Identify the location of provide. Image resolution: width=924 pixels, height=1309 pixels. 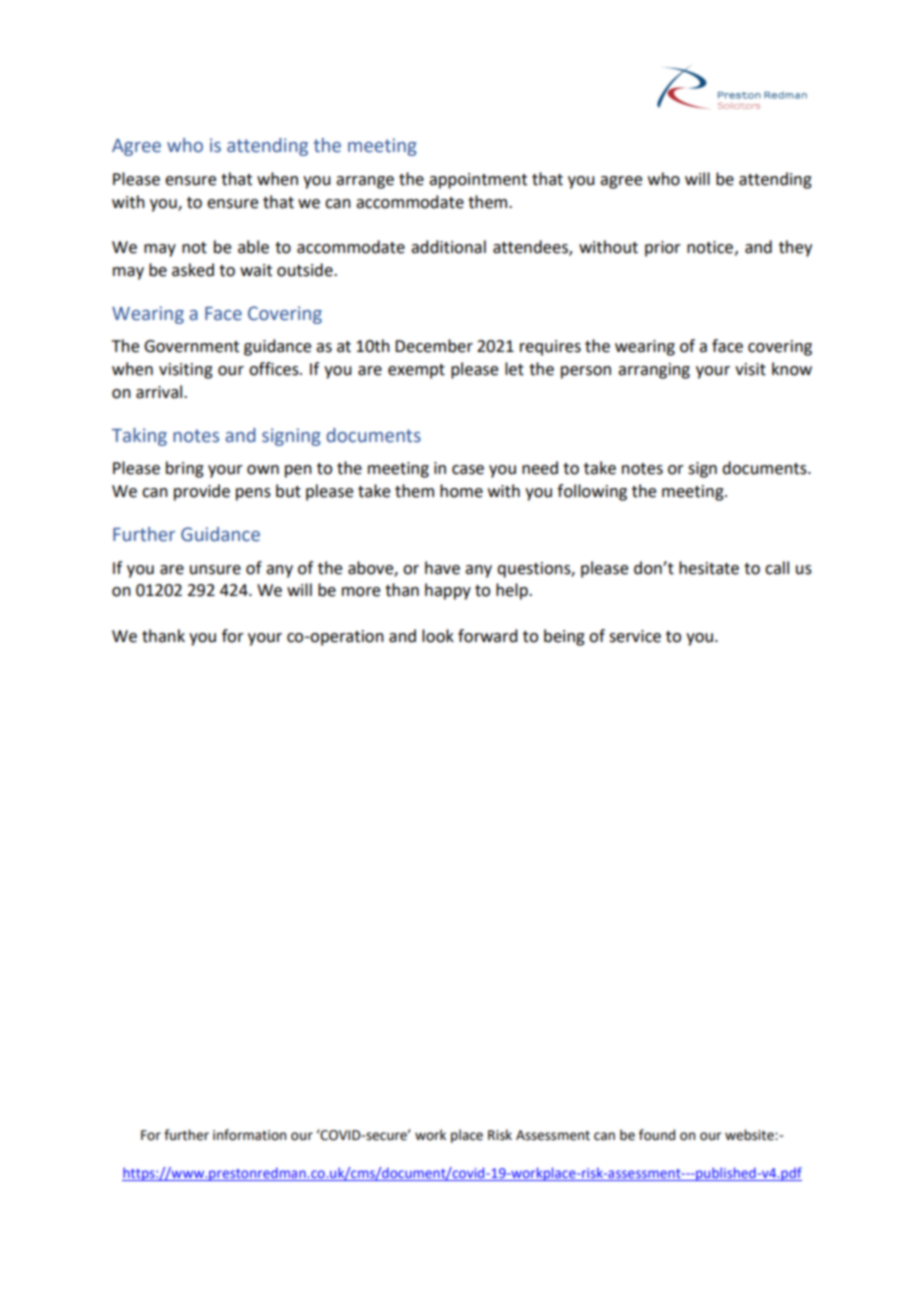
(202, 492).
